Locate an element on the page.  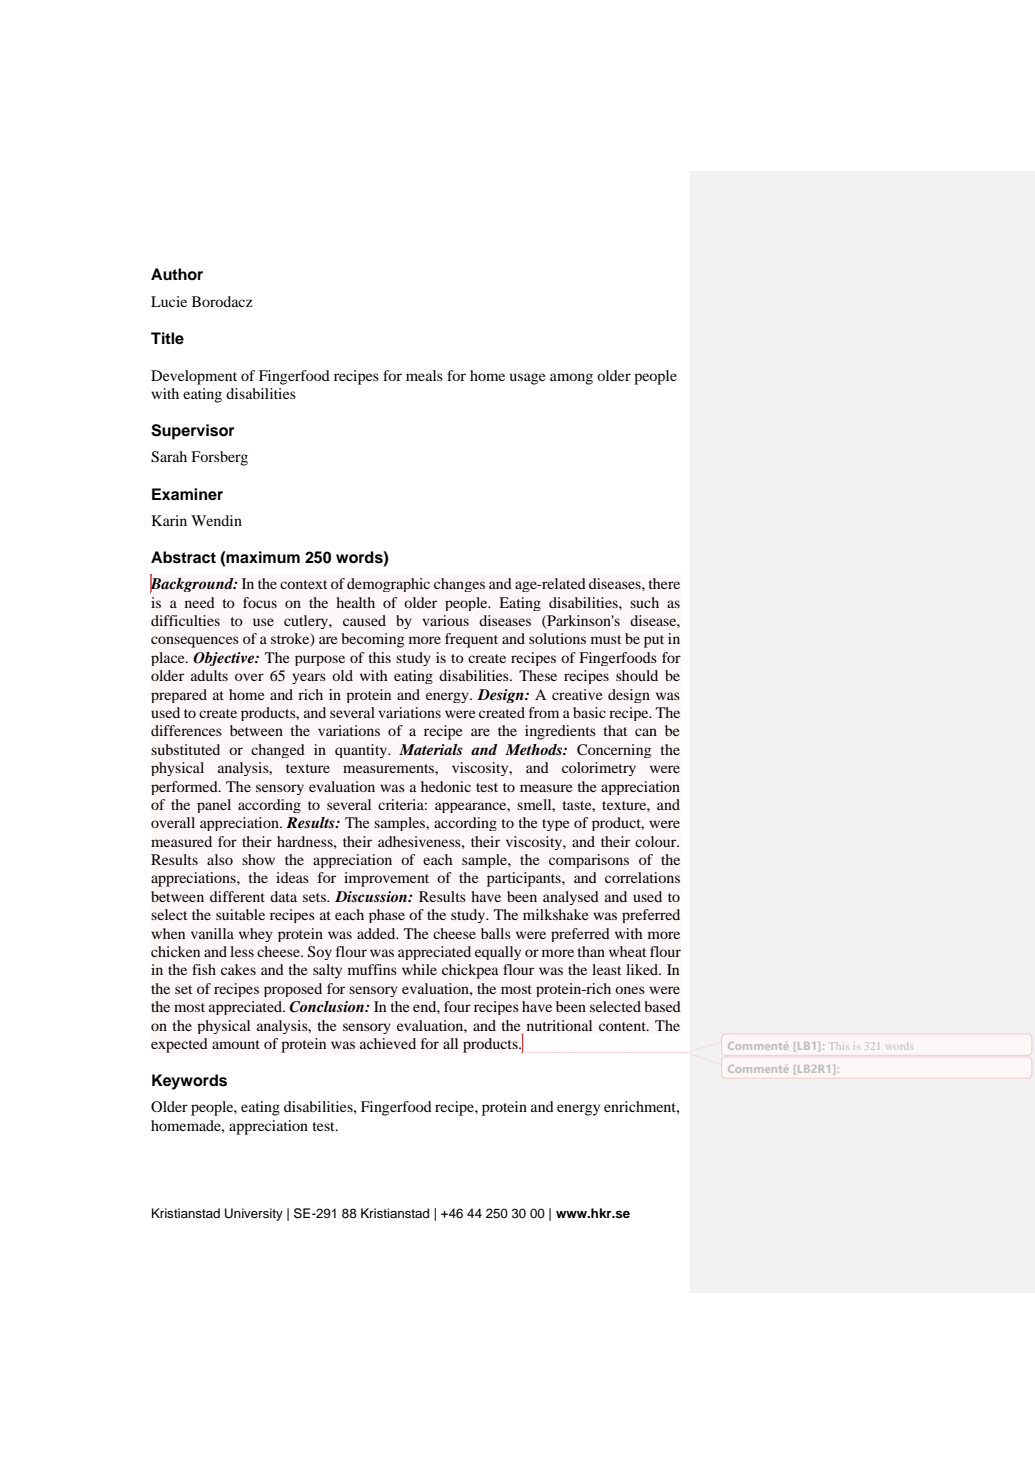
improvement is located at coordinates (386, 879).
